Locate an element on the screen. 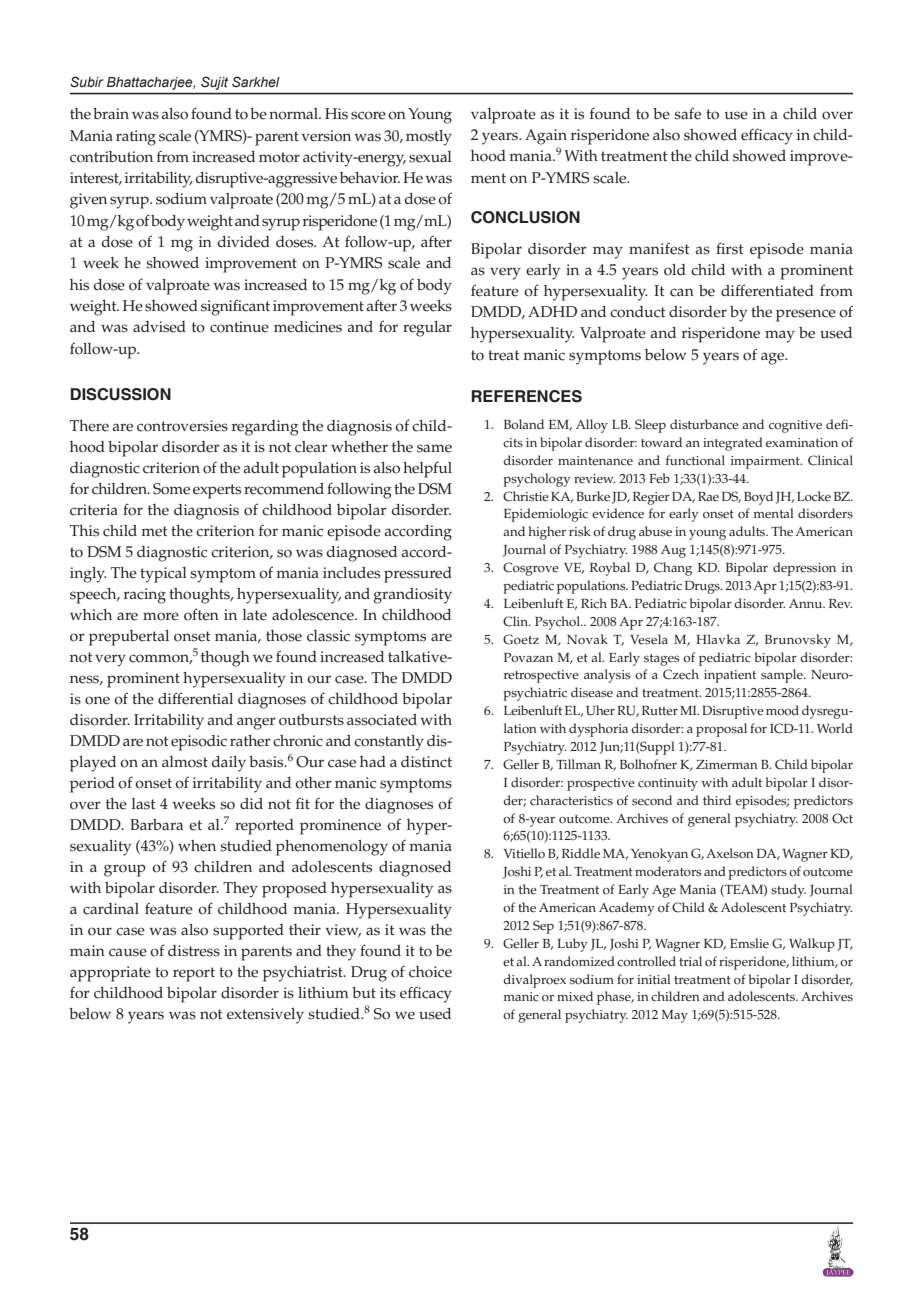  mostly is located at coordinates (429, 138).
